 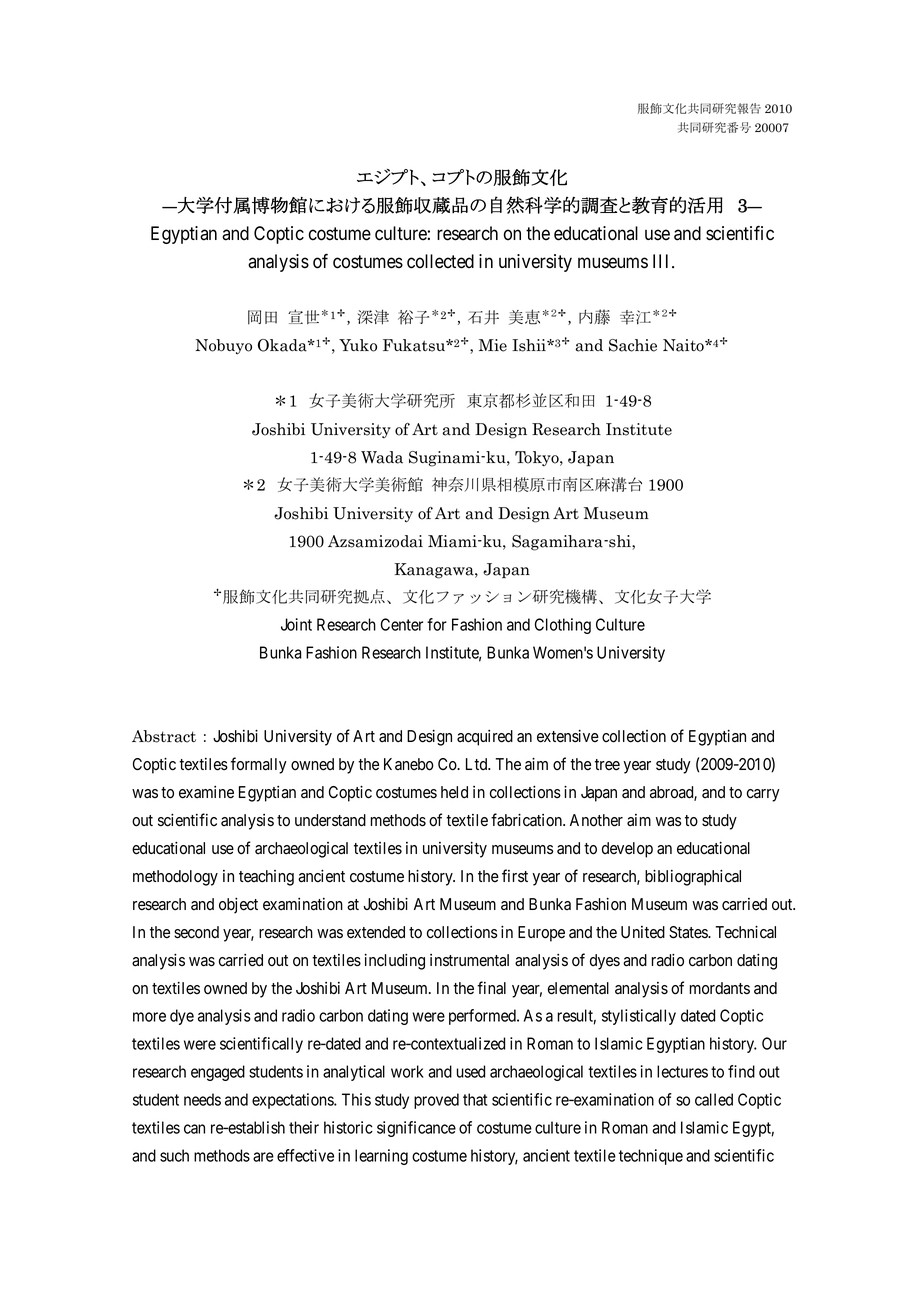 I want to click on called, so click(x=714, y=1099).
